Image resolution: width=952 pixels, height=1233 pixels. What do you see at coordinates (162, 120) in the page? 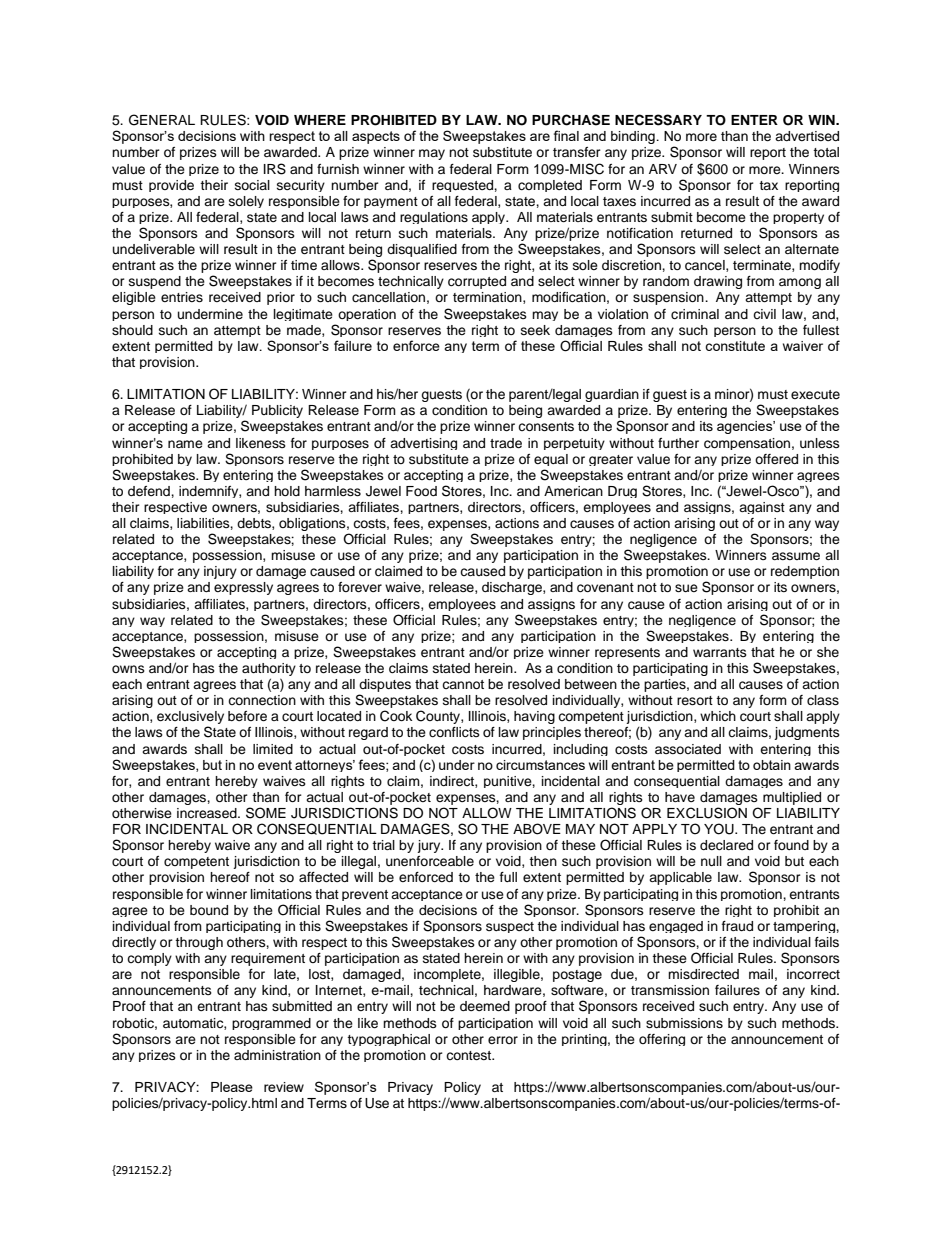
I see `GENERAL` at bounding box center [162, 120].
